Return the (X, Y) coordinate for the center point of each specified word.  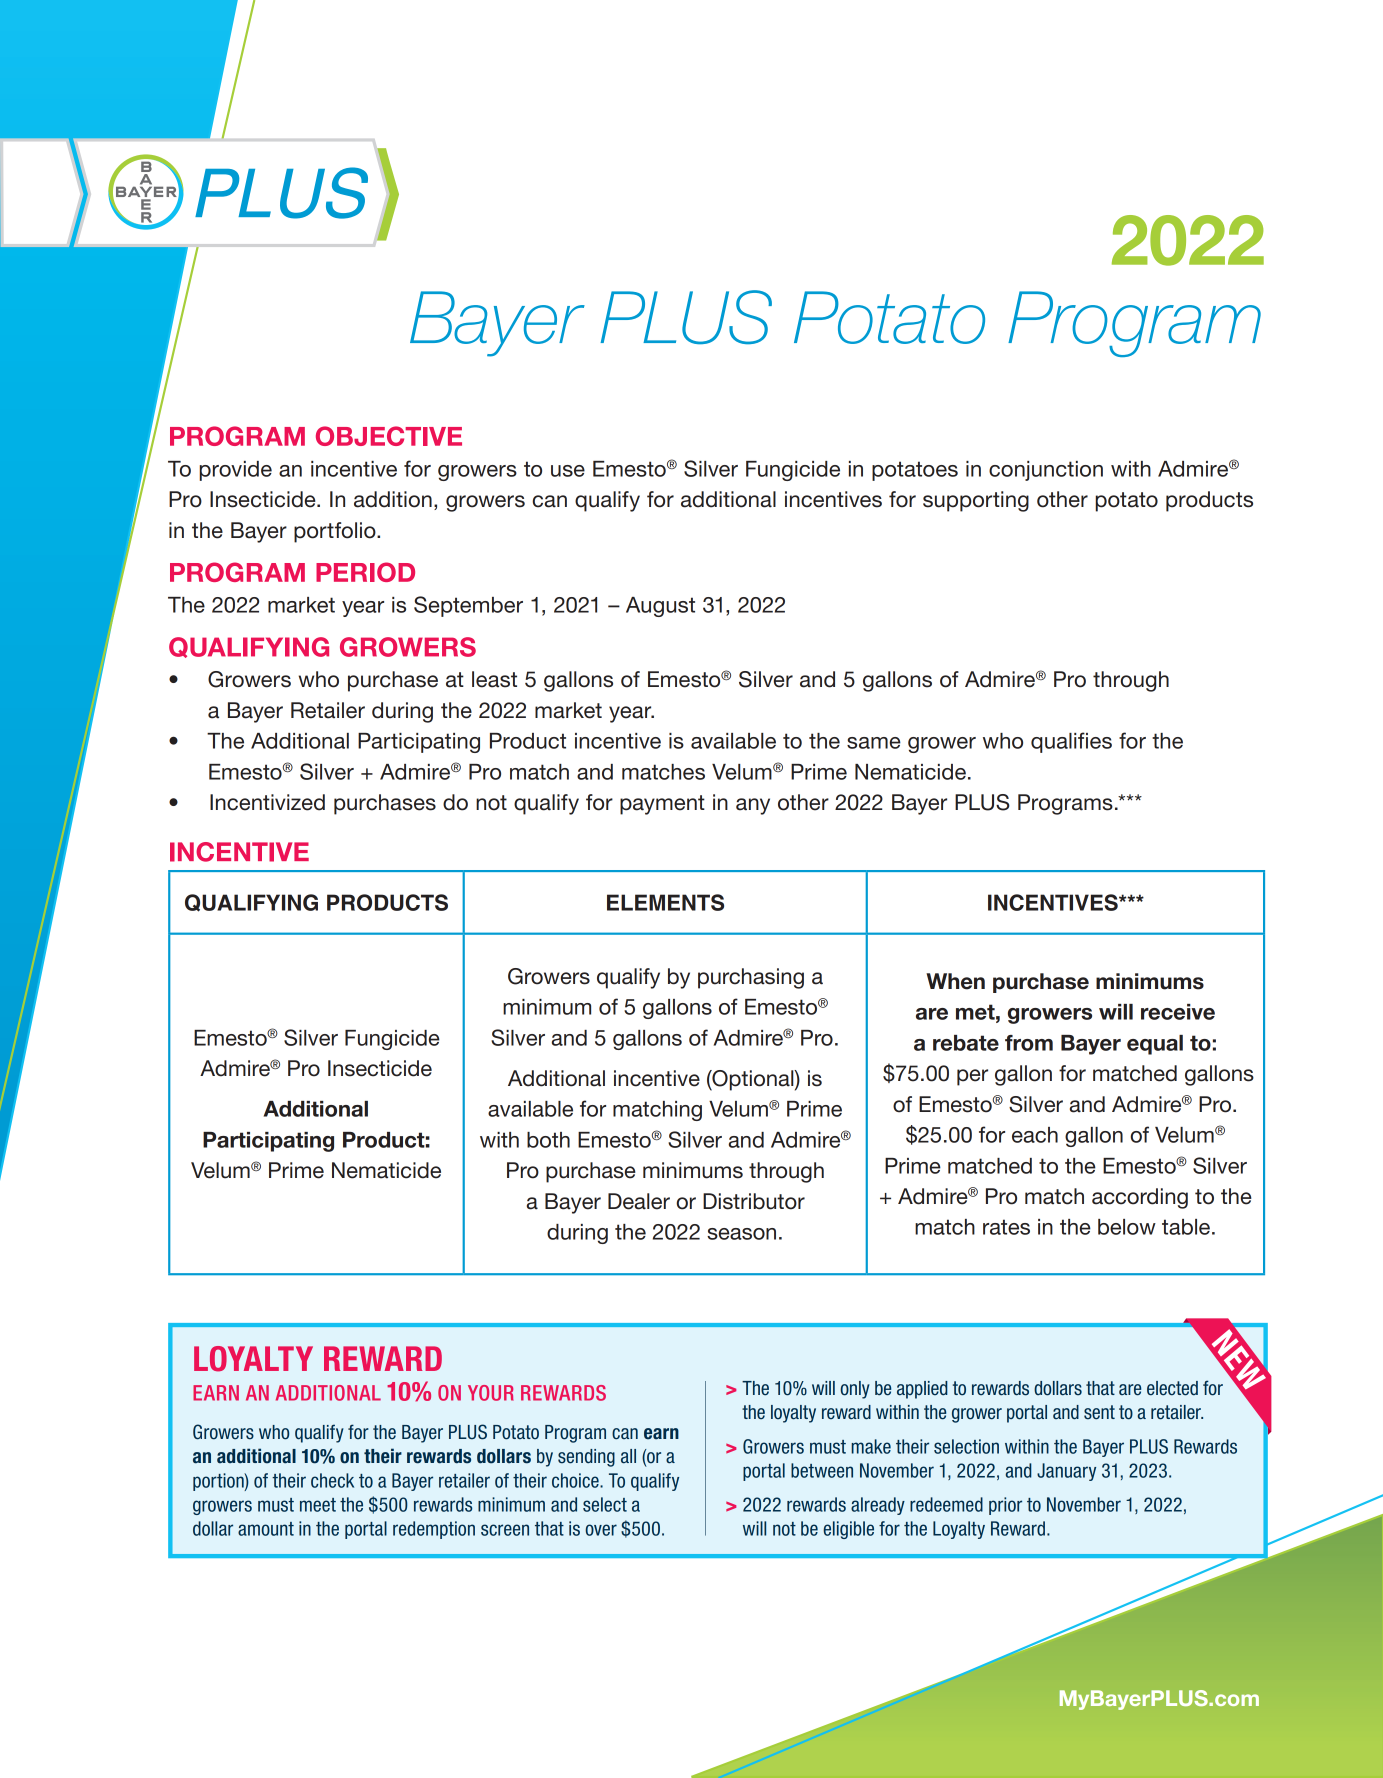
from (1029, 1043)
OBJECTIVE (389, 436)
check (332, 1480)
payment (662, 805)
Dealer (639, 1201)
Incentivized (267, 802)
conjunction (1046, 471)
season (741, 1234)
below (1127, 1227)
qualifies (1071, 742)
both (548, 1140)
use (568, 471)
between (822, 1470)
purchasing (751, 978)
